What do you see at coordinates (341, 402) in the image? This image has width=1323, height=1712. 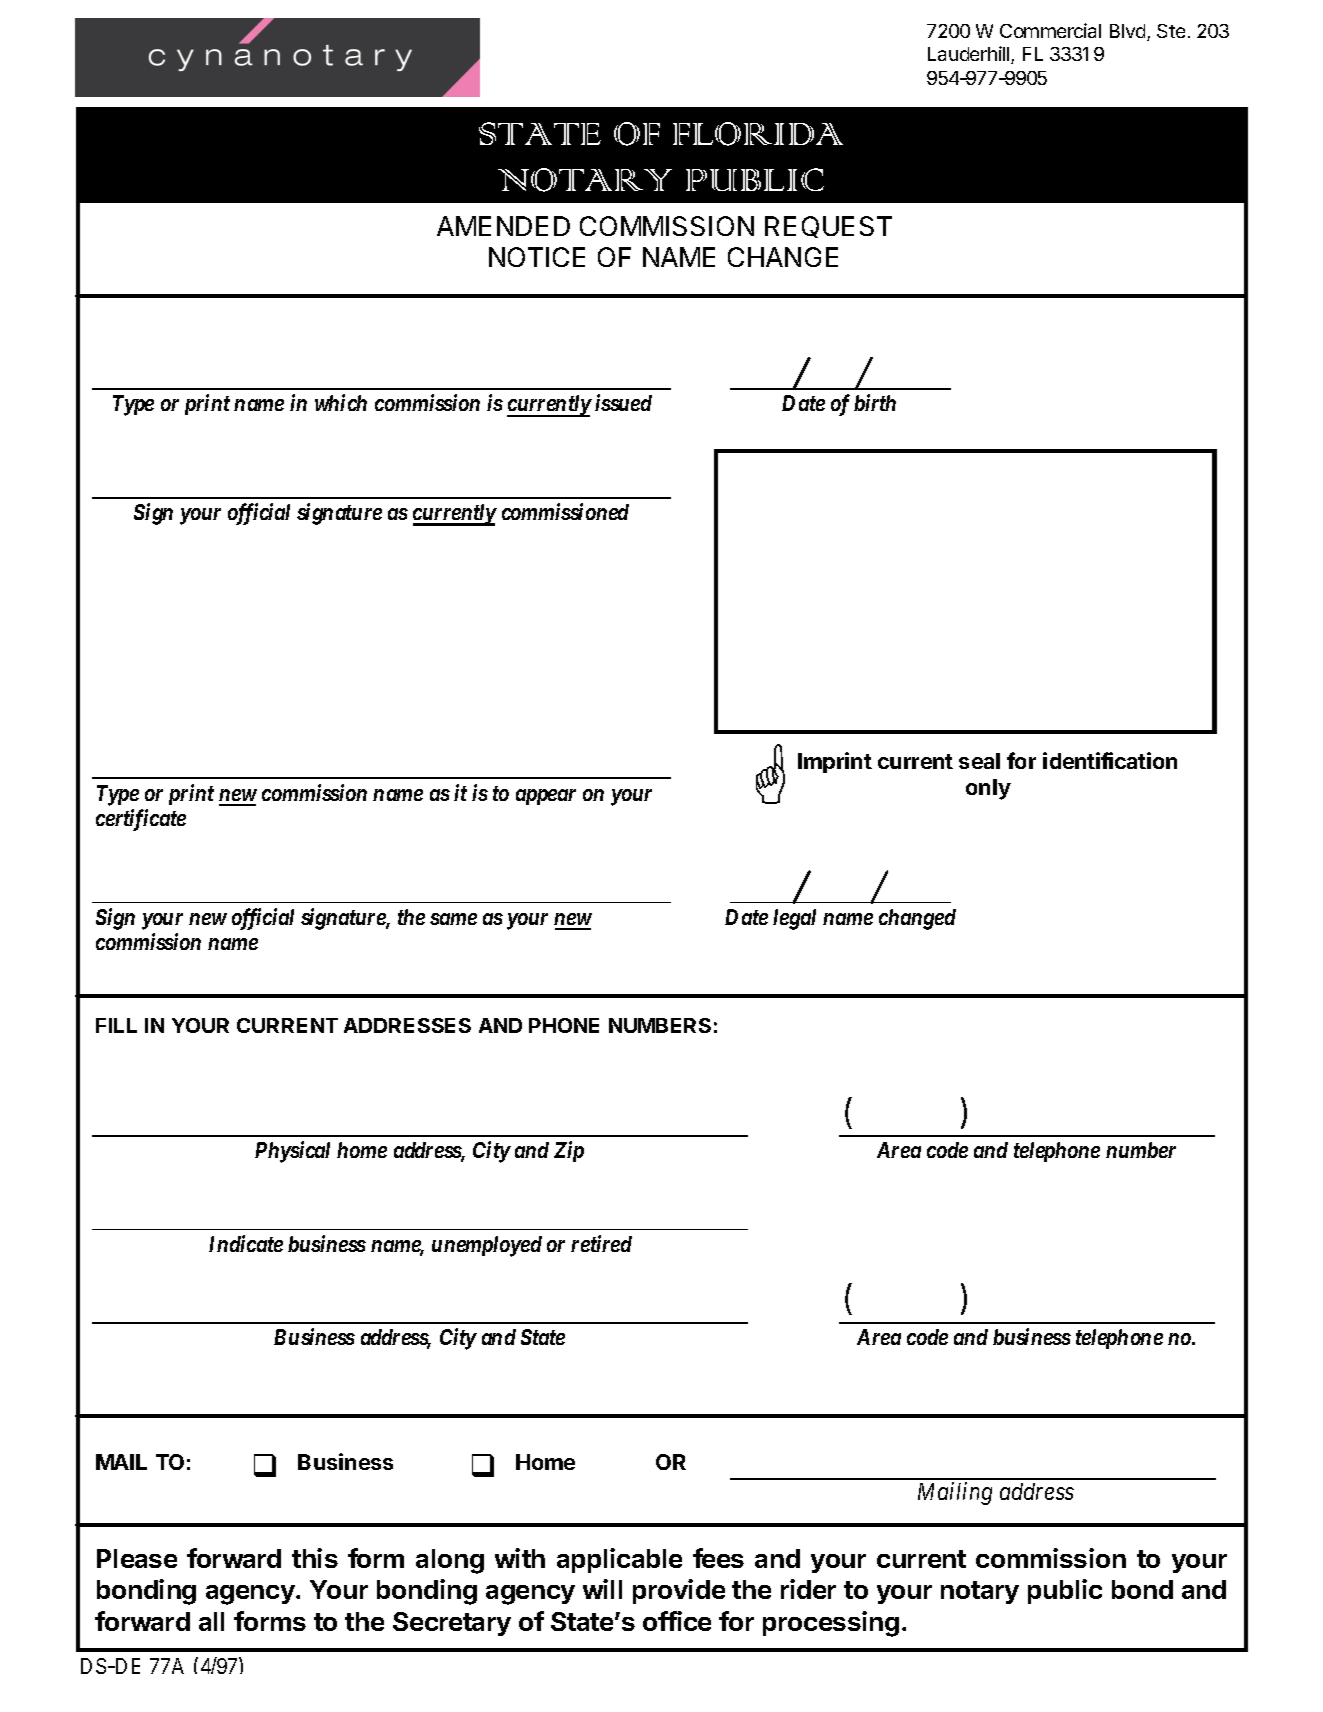 I see `which` at bounding box center [341, 402].
